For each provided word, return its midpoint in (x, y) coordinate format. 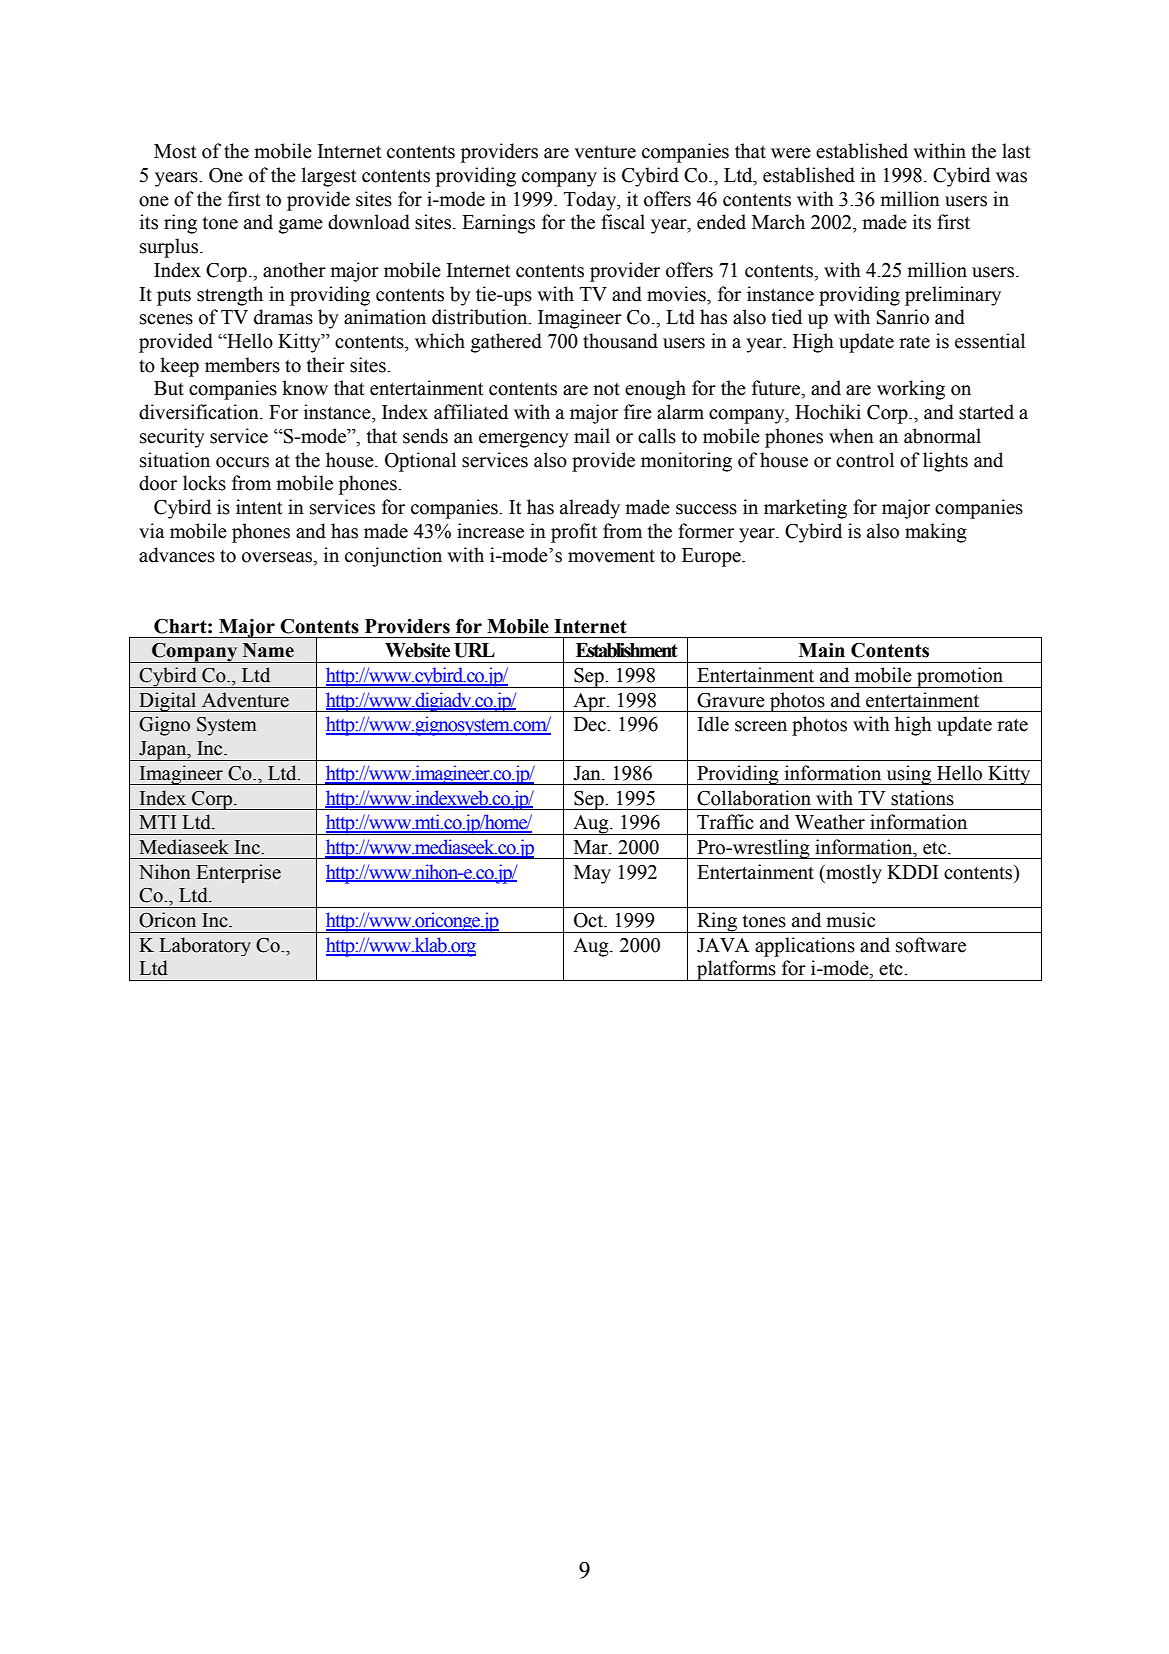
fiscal (623, 222)
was (1011, 177)
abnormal (942, 436)
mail (592, 436)
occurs (242, 462)
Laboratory (205, 946)
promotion (960, 677)
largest (329, 177)
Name (268, 650)
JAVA (723, 945)
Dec (591, 724)
